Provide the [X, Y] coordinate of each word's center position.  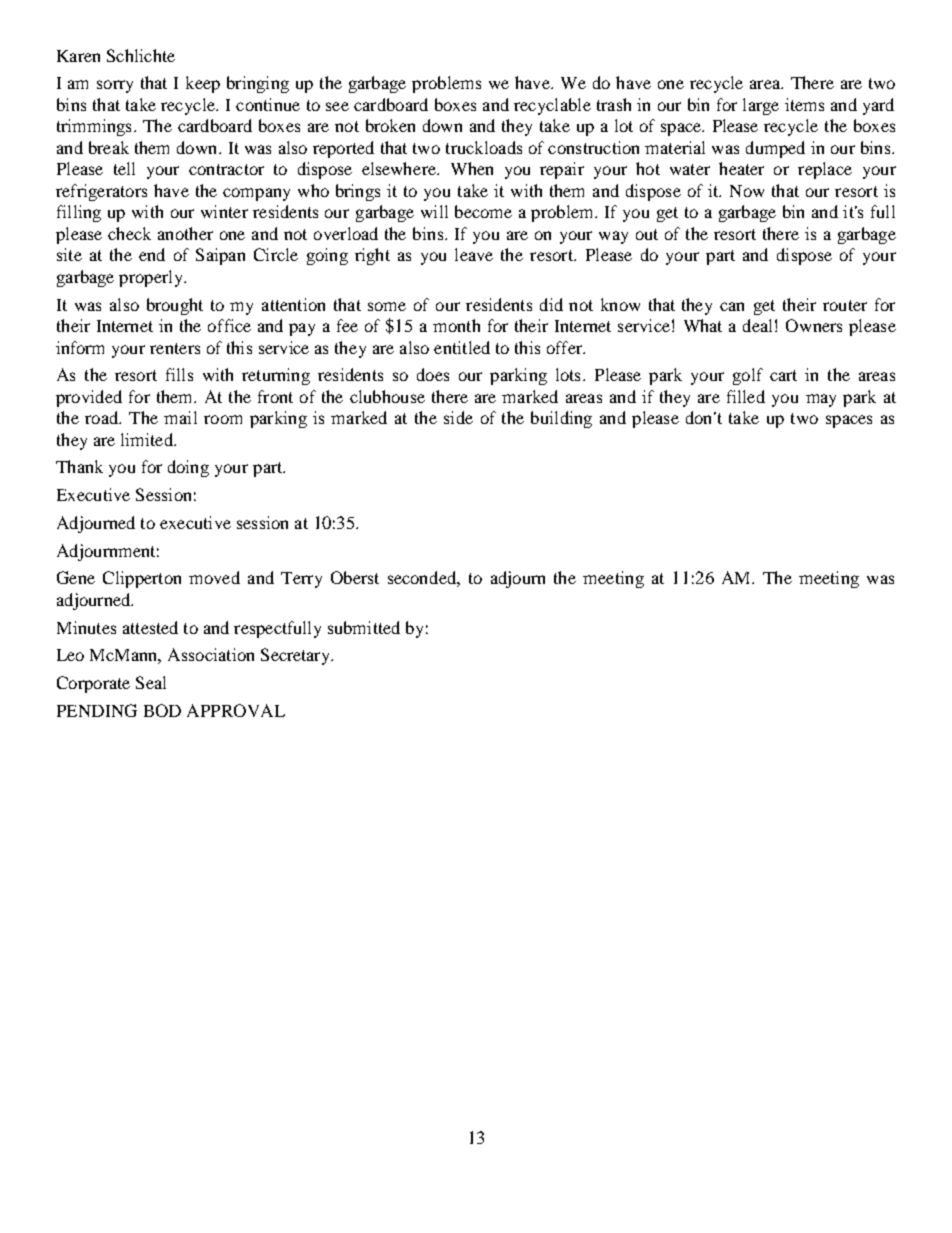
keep [203, 84]
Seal [151, 682]
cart [783, 375]
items [804, 104]
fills [179, 374]
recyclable [552, 106]
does [433, 374]
